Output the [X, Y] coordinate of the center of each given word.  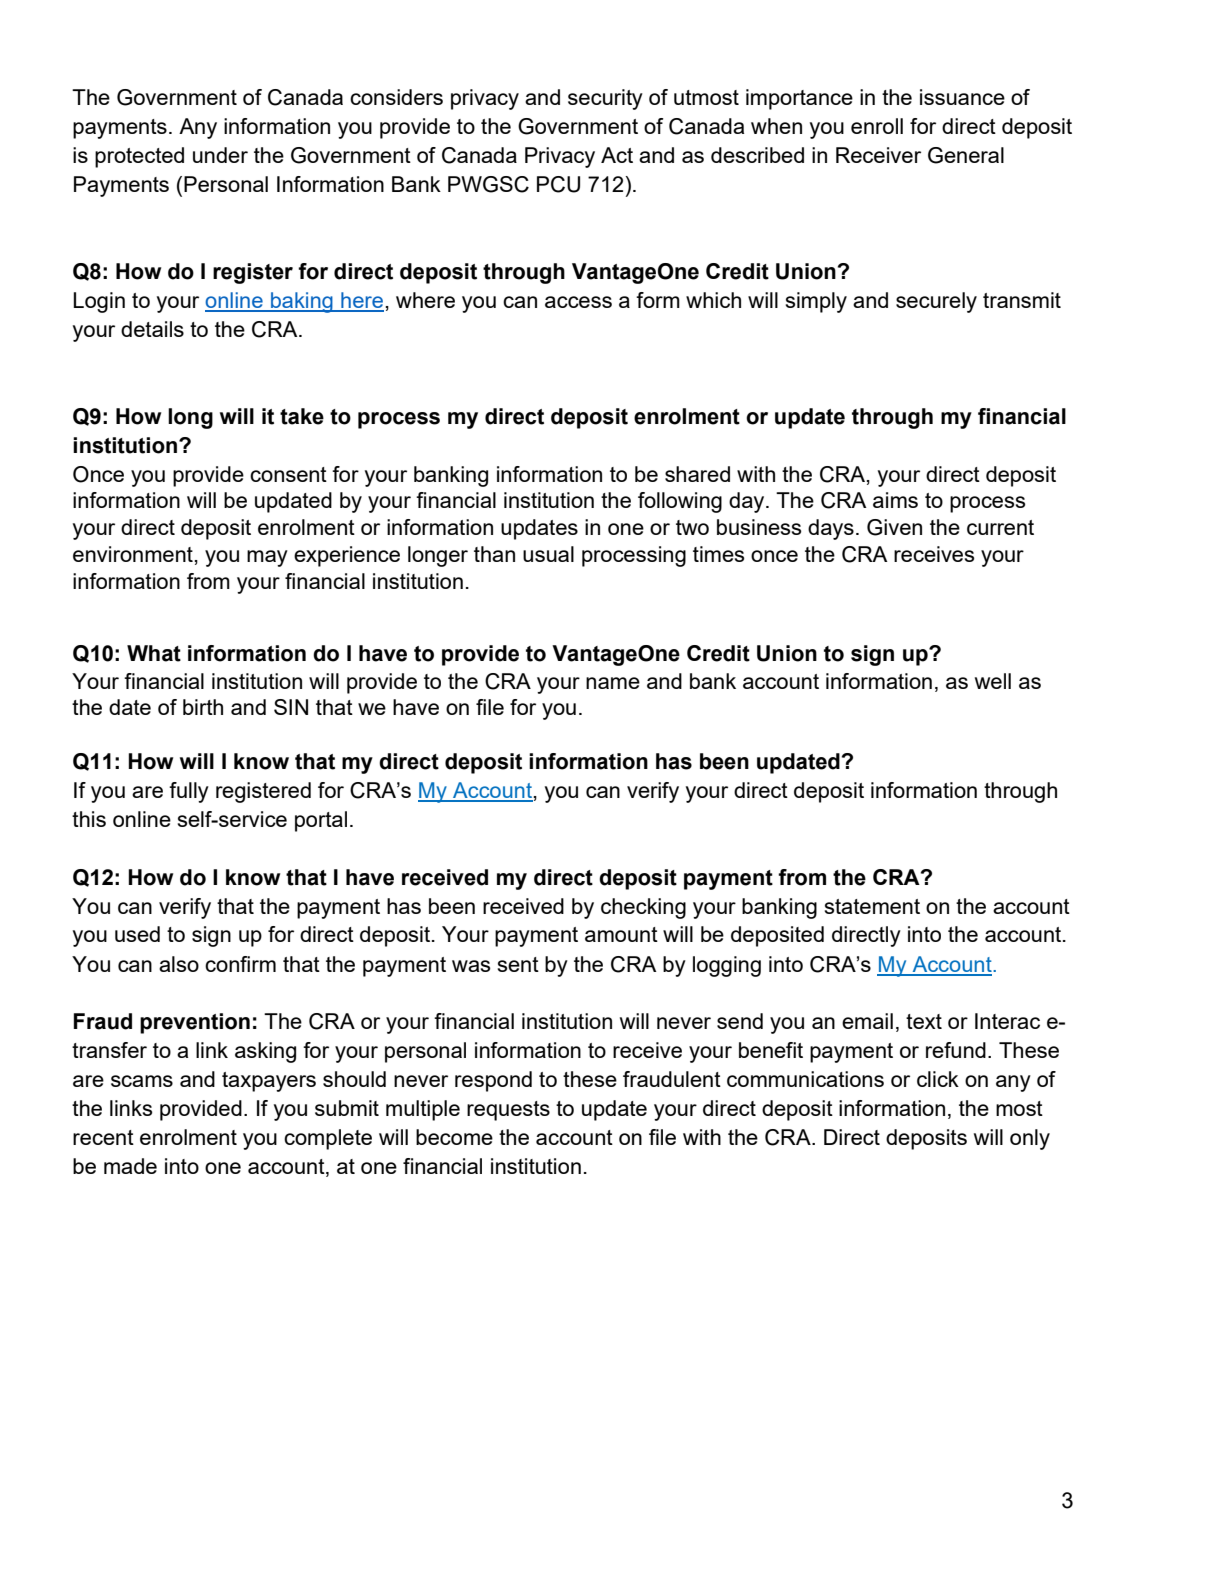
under [220, 155]
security [605, 99]
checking [643, 908]
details [152, 329]
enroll [877, 126]
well [993, 681]
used [137, 934]
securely [936, 302]
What [154, 653]
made [130, 1166]
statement [872, 906]
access [578, 302]
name [613, 683]
